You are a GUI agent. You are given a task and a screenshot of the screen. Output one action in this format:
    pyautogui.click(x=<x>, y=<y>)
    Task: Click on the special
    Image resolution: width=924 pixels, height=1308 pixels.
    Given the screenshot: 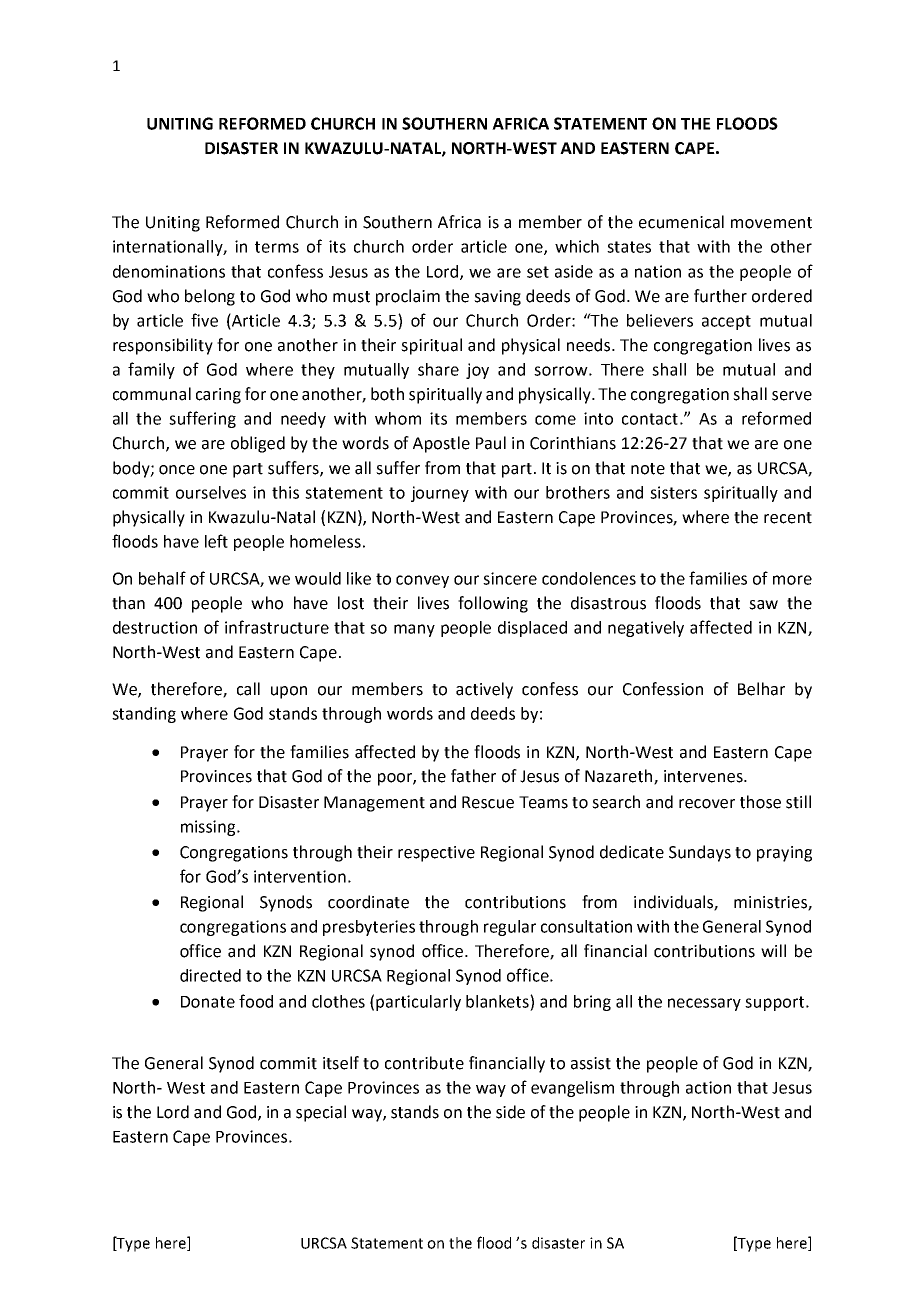 What is the action you would take?
    pyautogui.click(x=321, y=1113)
